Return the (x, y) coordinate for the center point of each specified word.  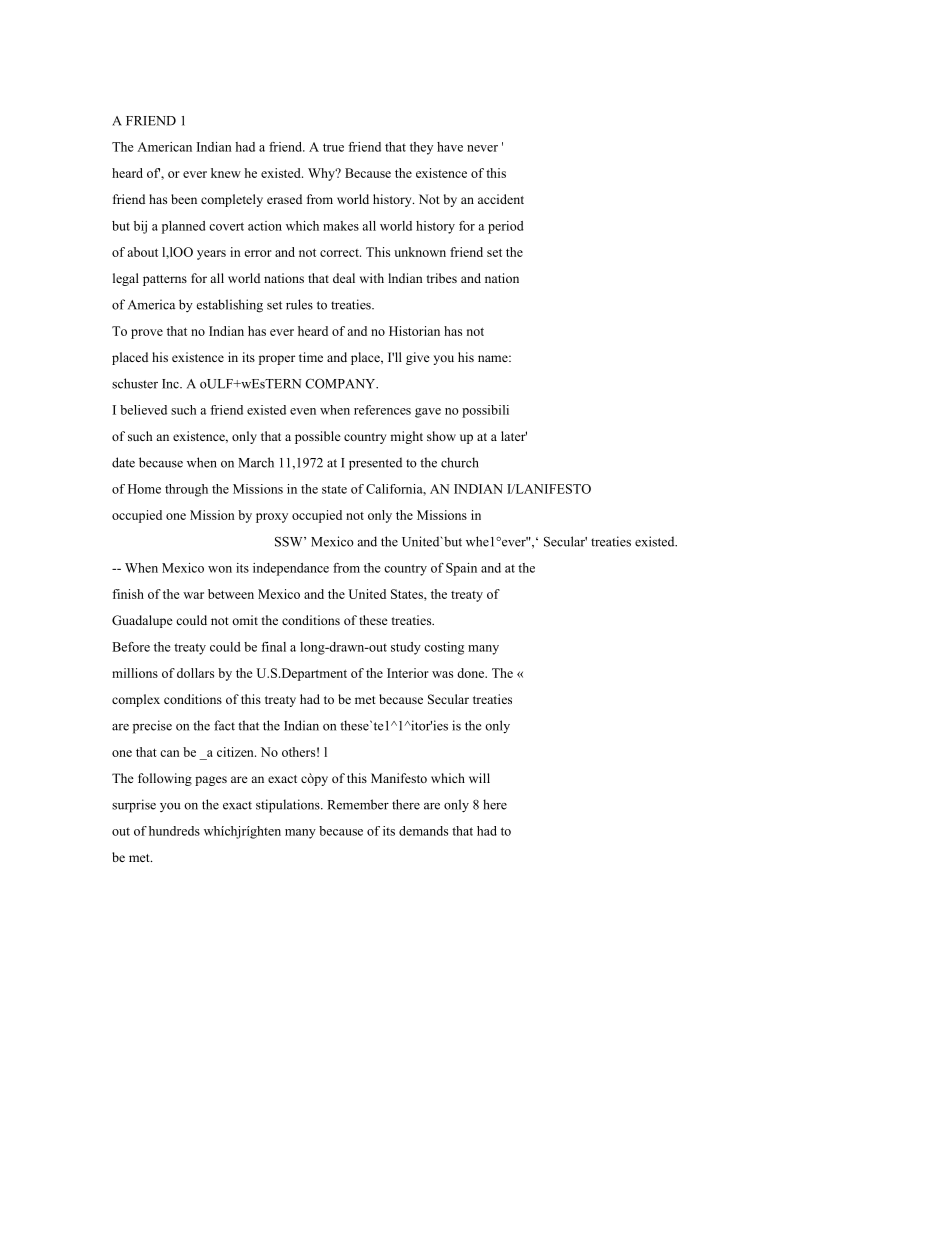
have (450, 147)
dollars (195, 673)
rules (299, 304)
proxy (272, 518)
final (273, 647)
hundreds (174, 831)
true (333, 147)
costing (444, 648)
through (186, 490)
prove (147, 334)
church (460, 462)
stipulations (289, 806)
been (184, 199)
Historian (414, 331)
